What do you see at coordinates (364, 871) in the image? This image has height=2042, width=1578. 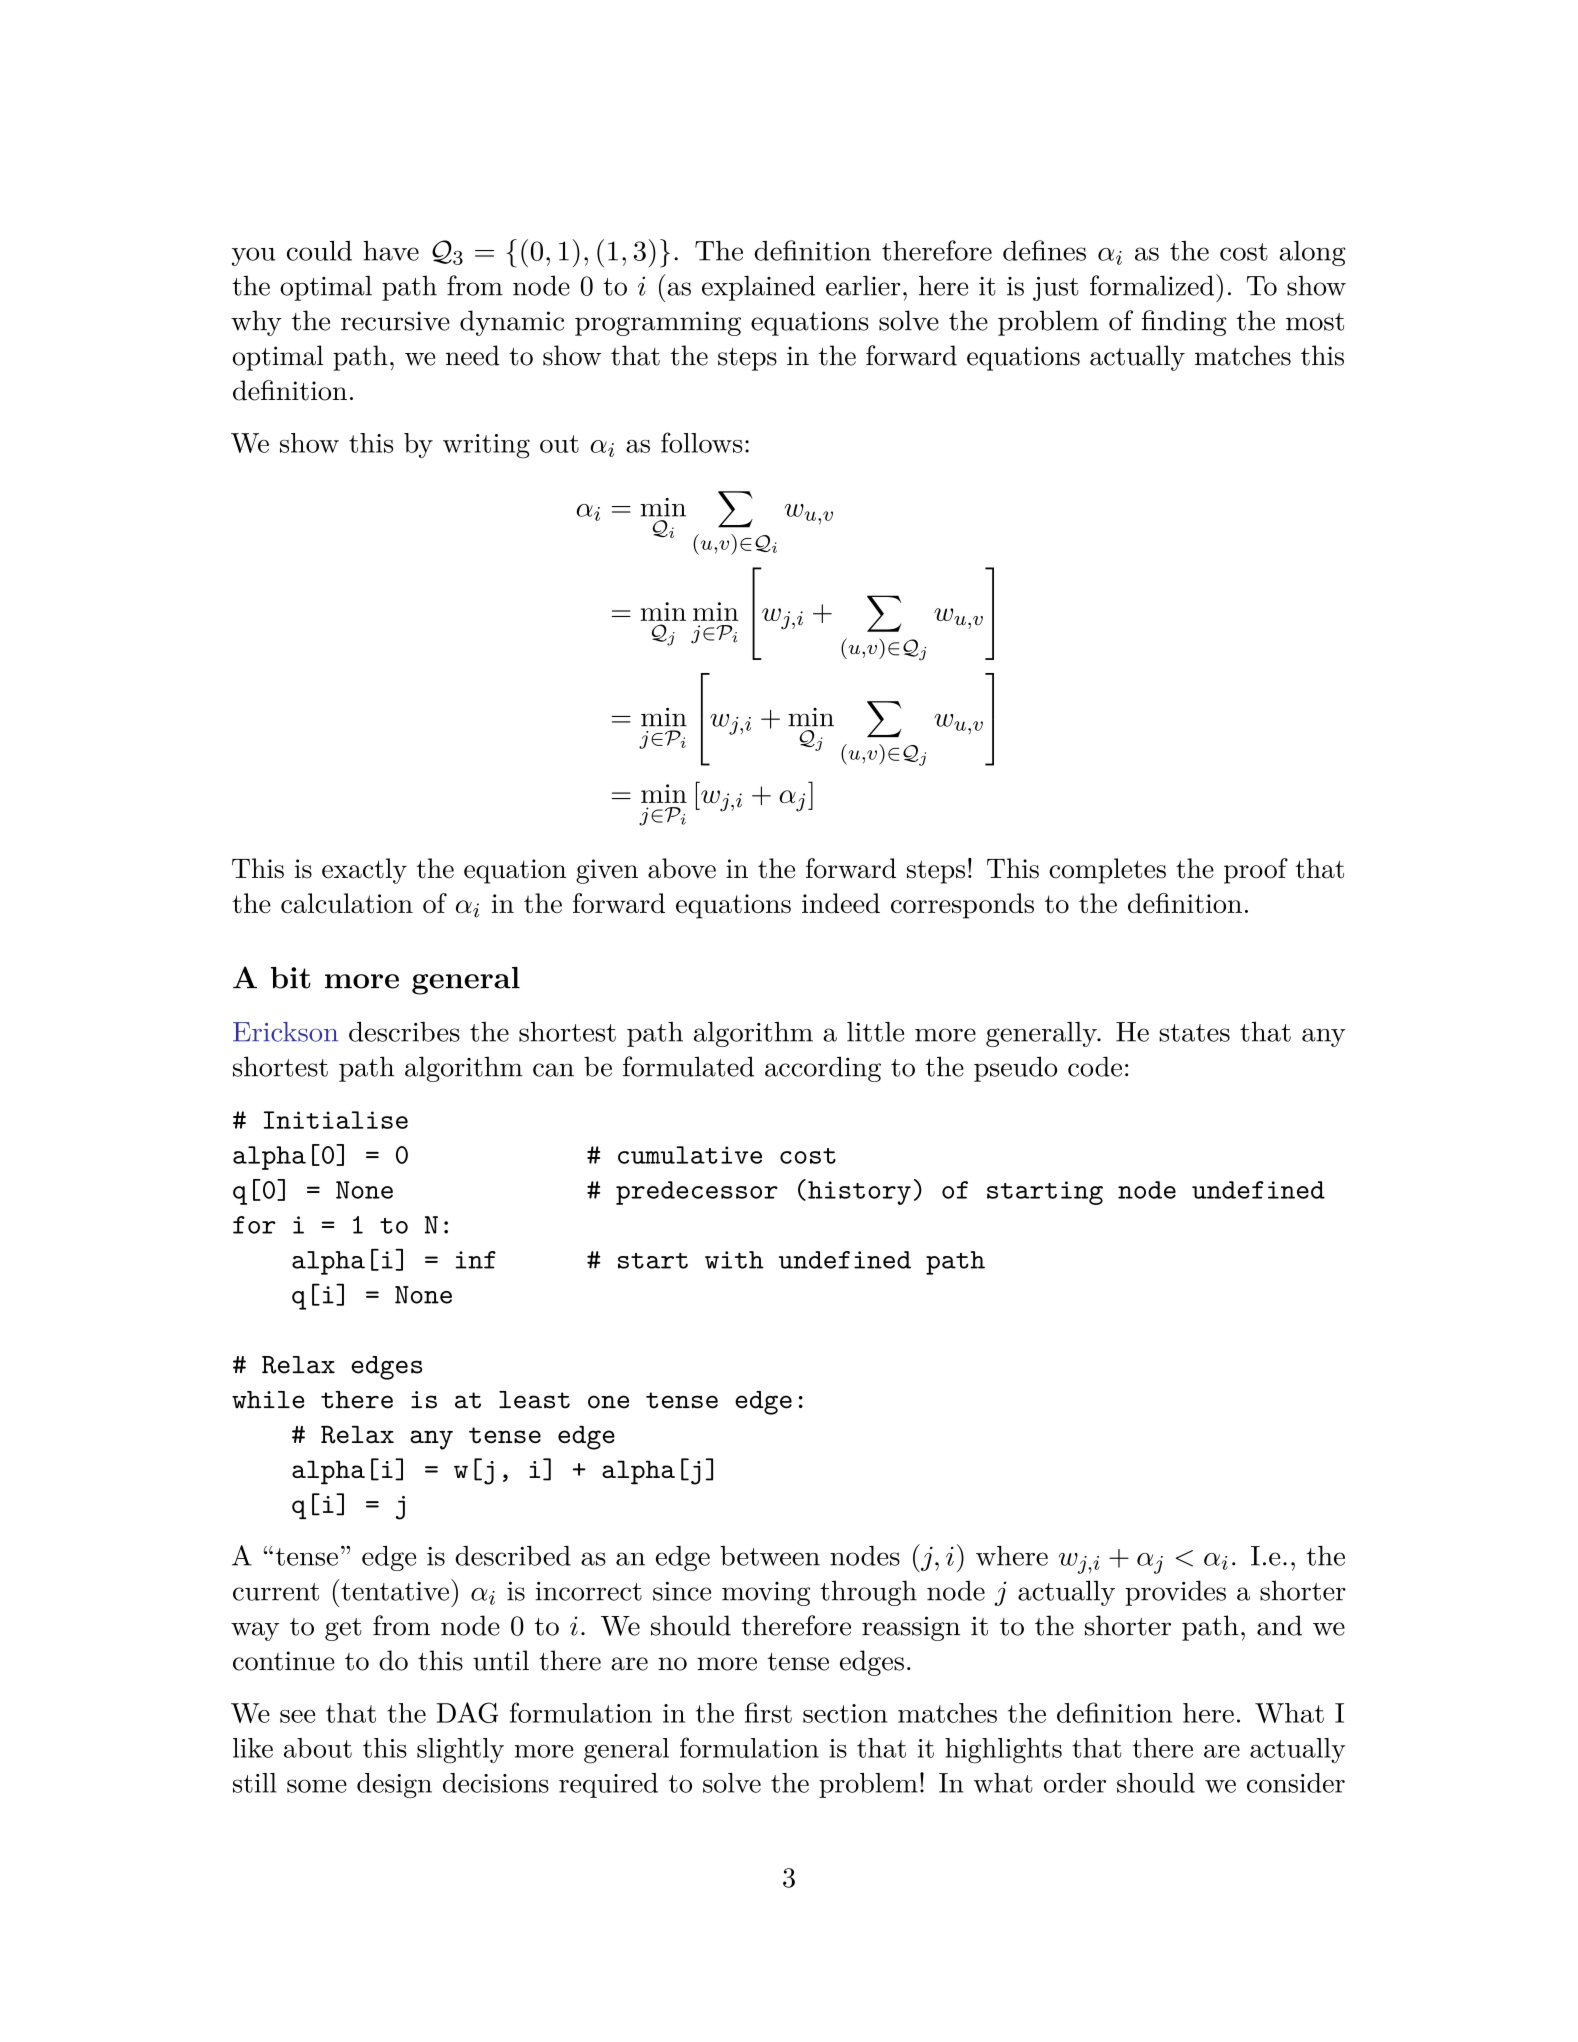 I see `exactly` at bounding box center [364, 871].
